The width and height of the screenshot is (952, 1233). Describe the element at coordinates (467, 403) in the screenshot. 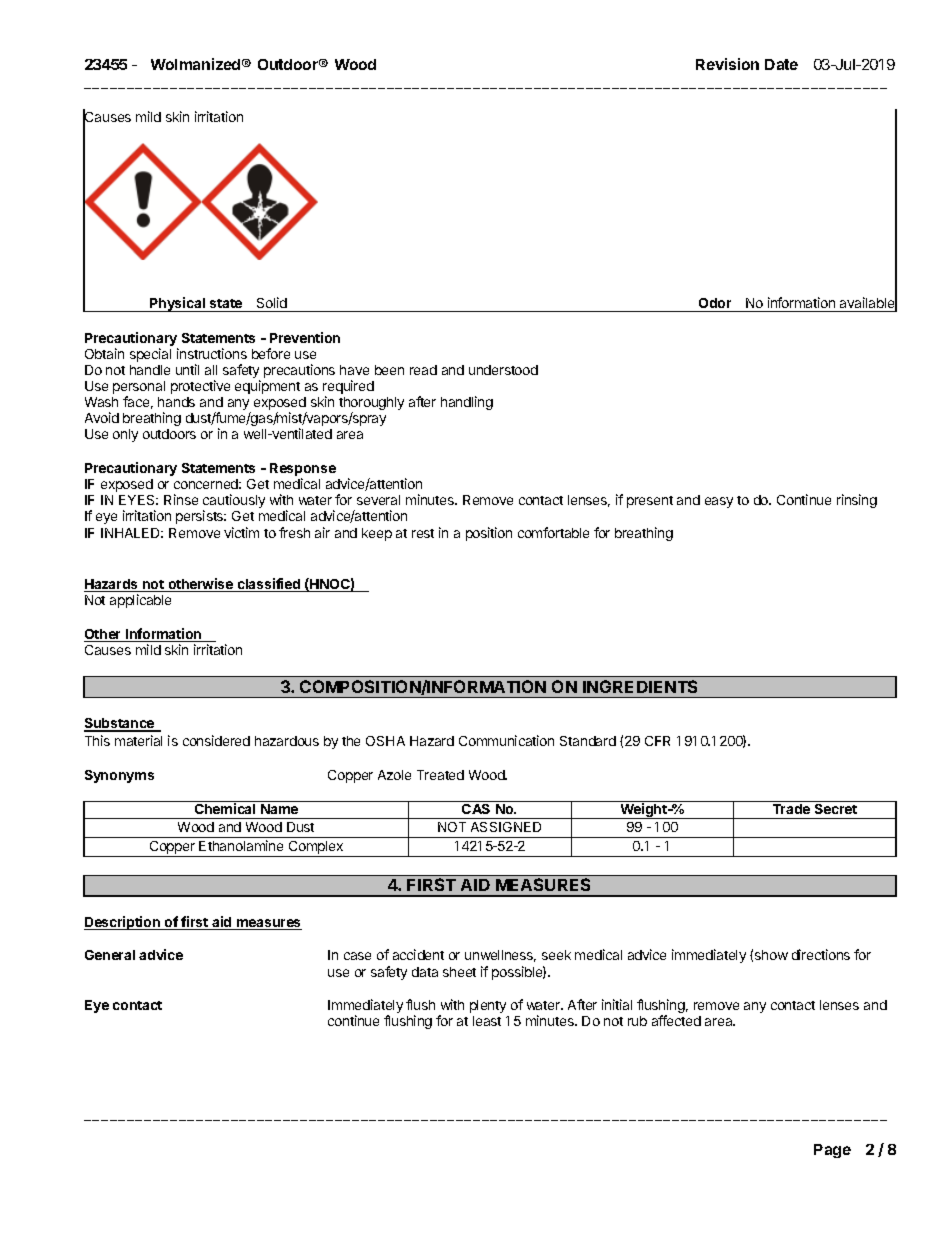

I see `handling` at that location.
